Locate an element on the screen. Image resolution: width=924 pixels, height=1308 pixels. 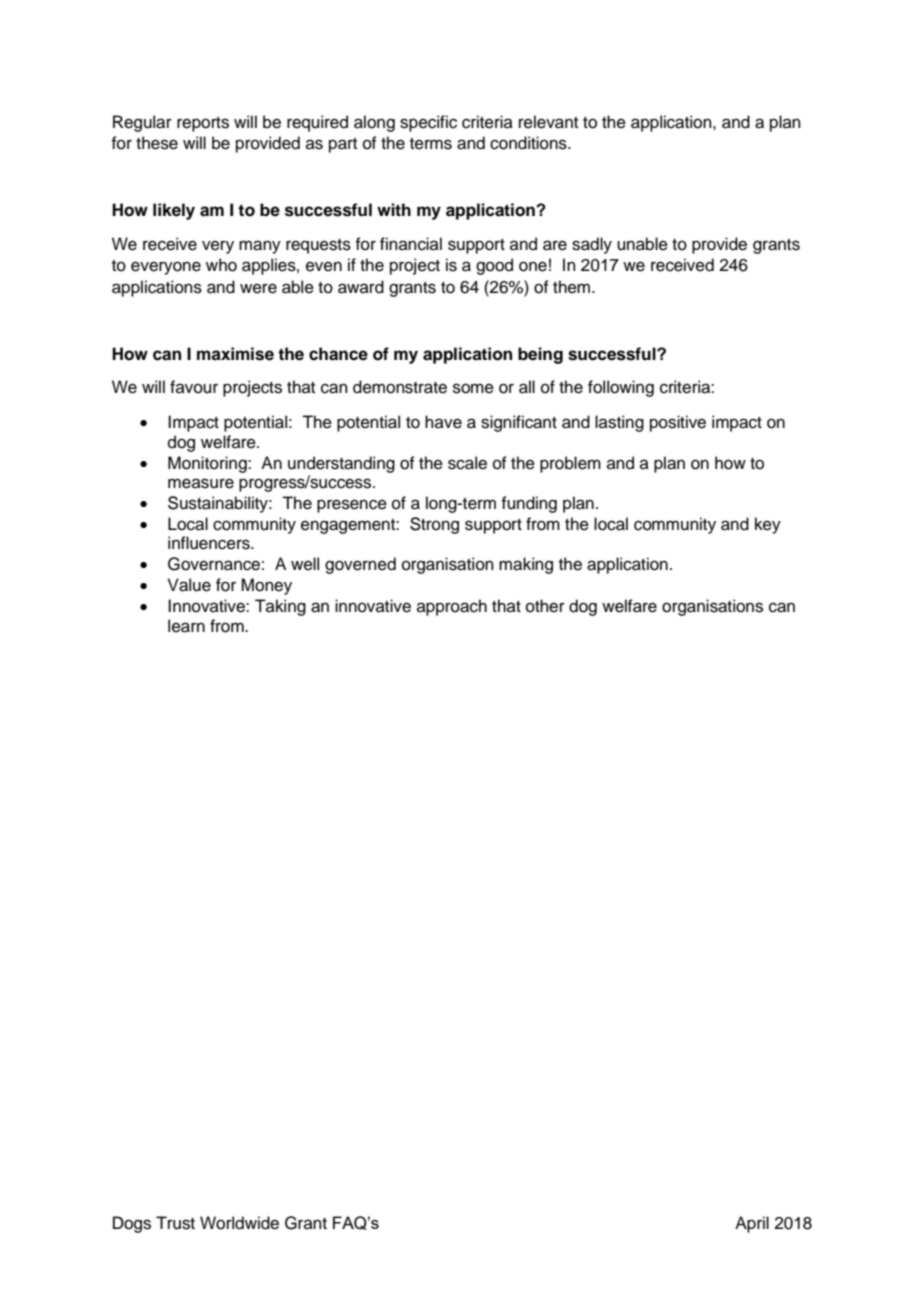
Worldwide is located at coordinates (239, 1223).
